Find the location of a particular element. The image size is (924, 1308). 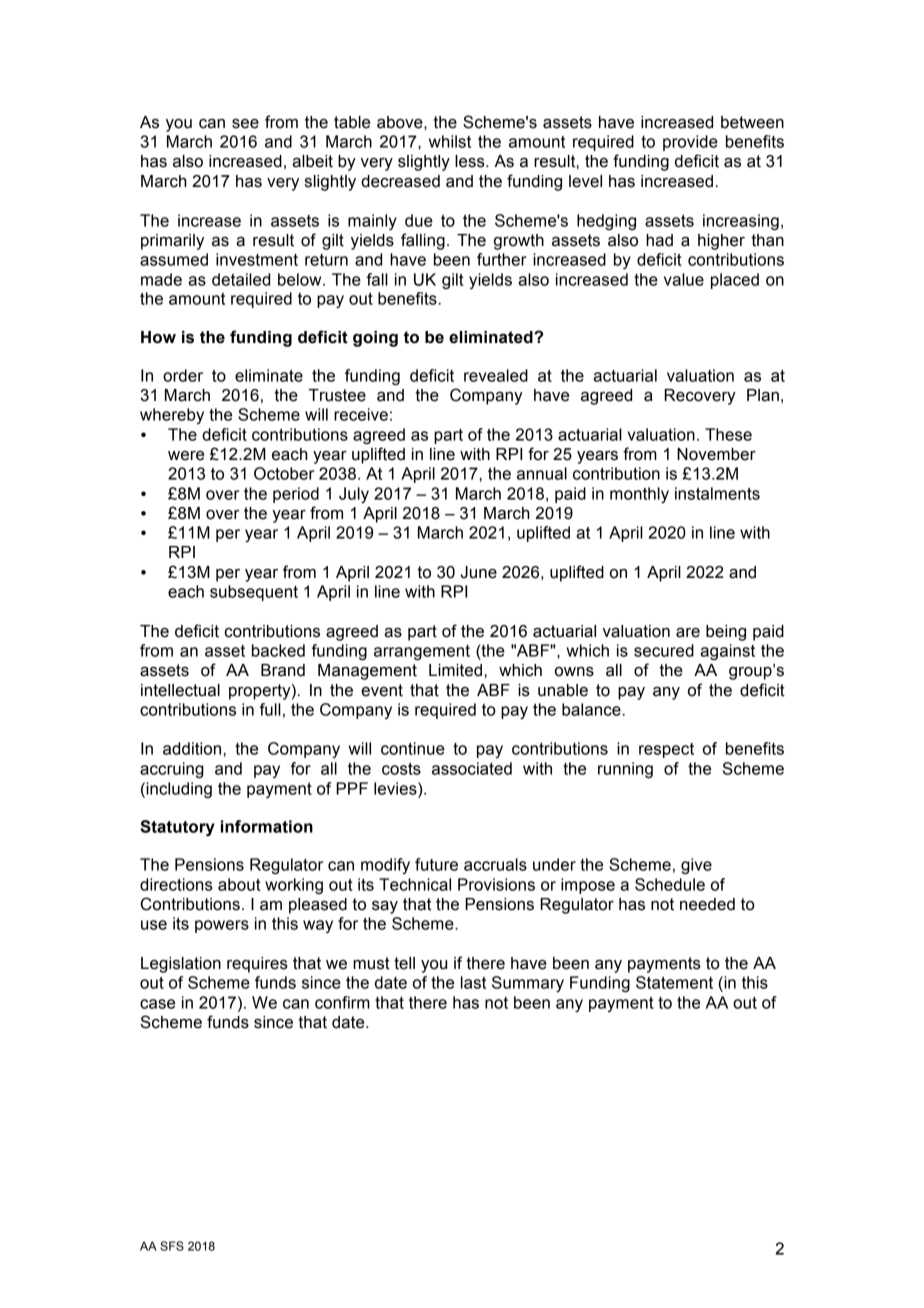

instalments is located at coordinates (717, 493).
